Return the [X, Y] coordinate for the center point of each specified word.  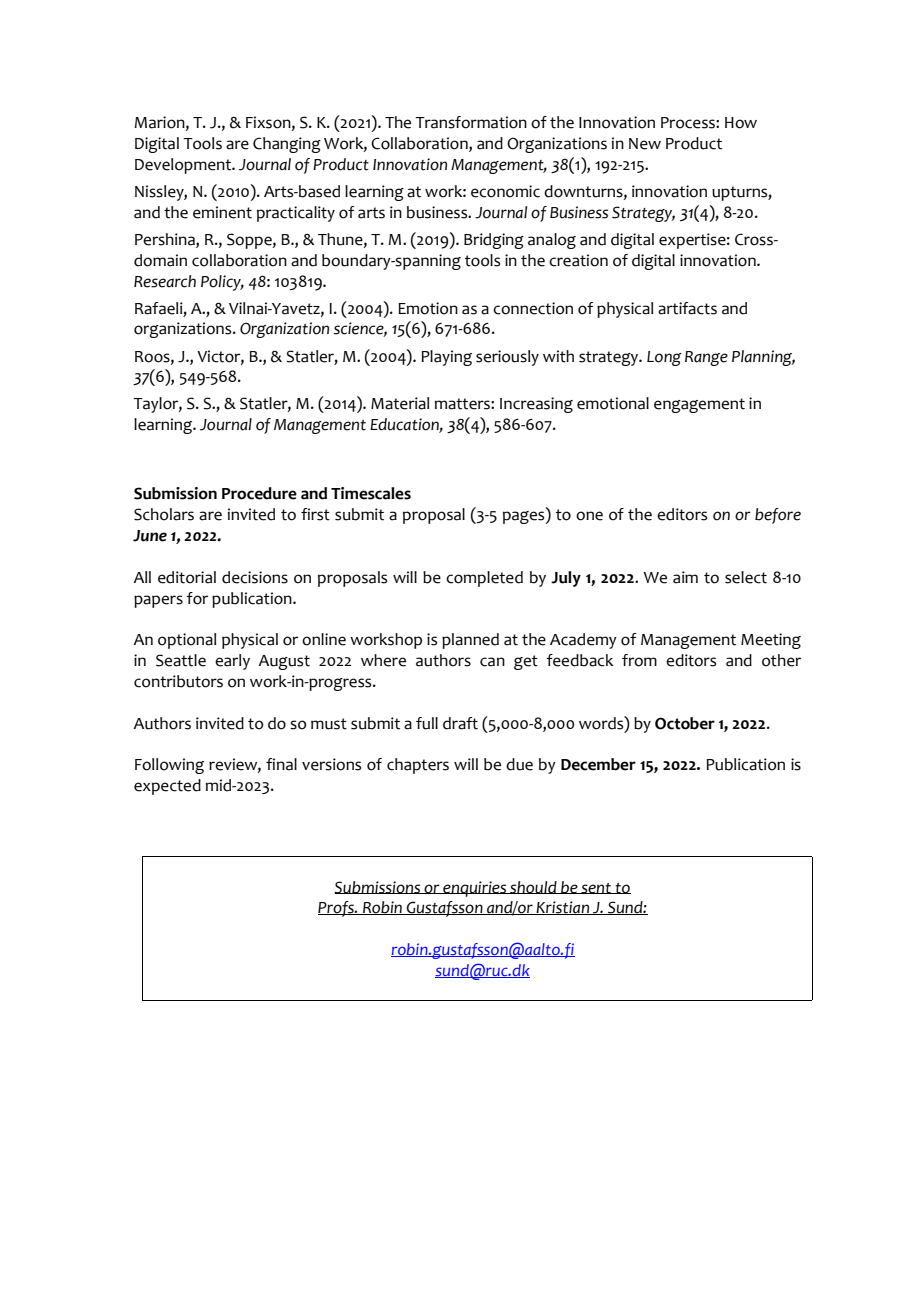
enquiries [475, 889]
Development [184, 166]
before [778, 516]
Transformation [471, 122]
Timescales [371, 493]
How [741, 123]
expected [167, 787]
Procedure [259, 493]
